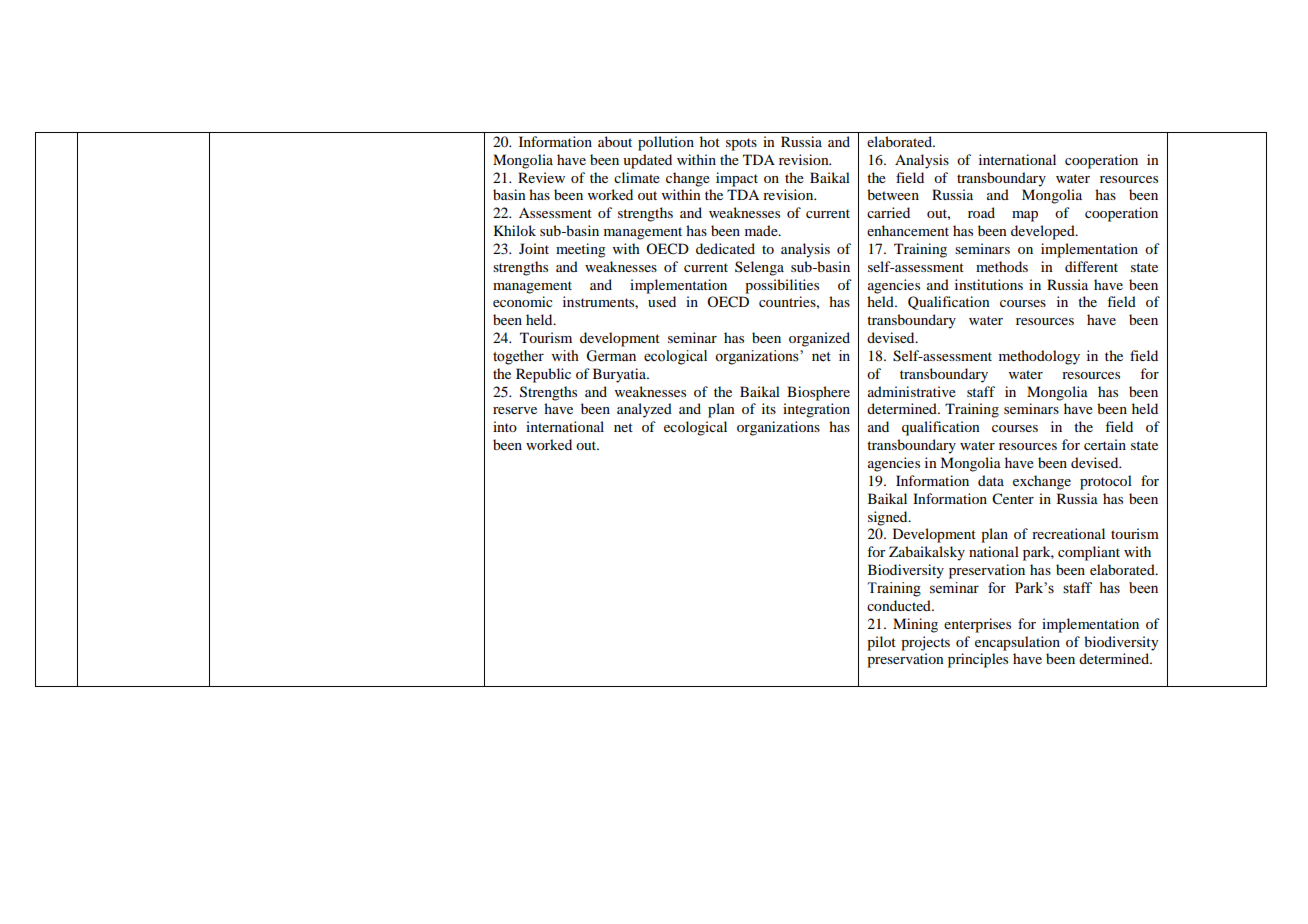 This document has height=924, width=1308. What do you see at coordinates (818, 393) in the document?
I see `Biosphere` at bounding box center [818, 393].
